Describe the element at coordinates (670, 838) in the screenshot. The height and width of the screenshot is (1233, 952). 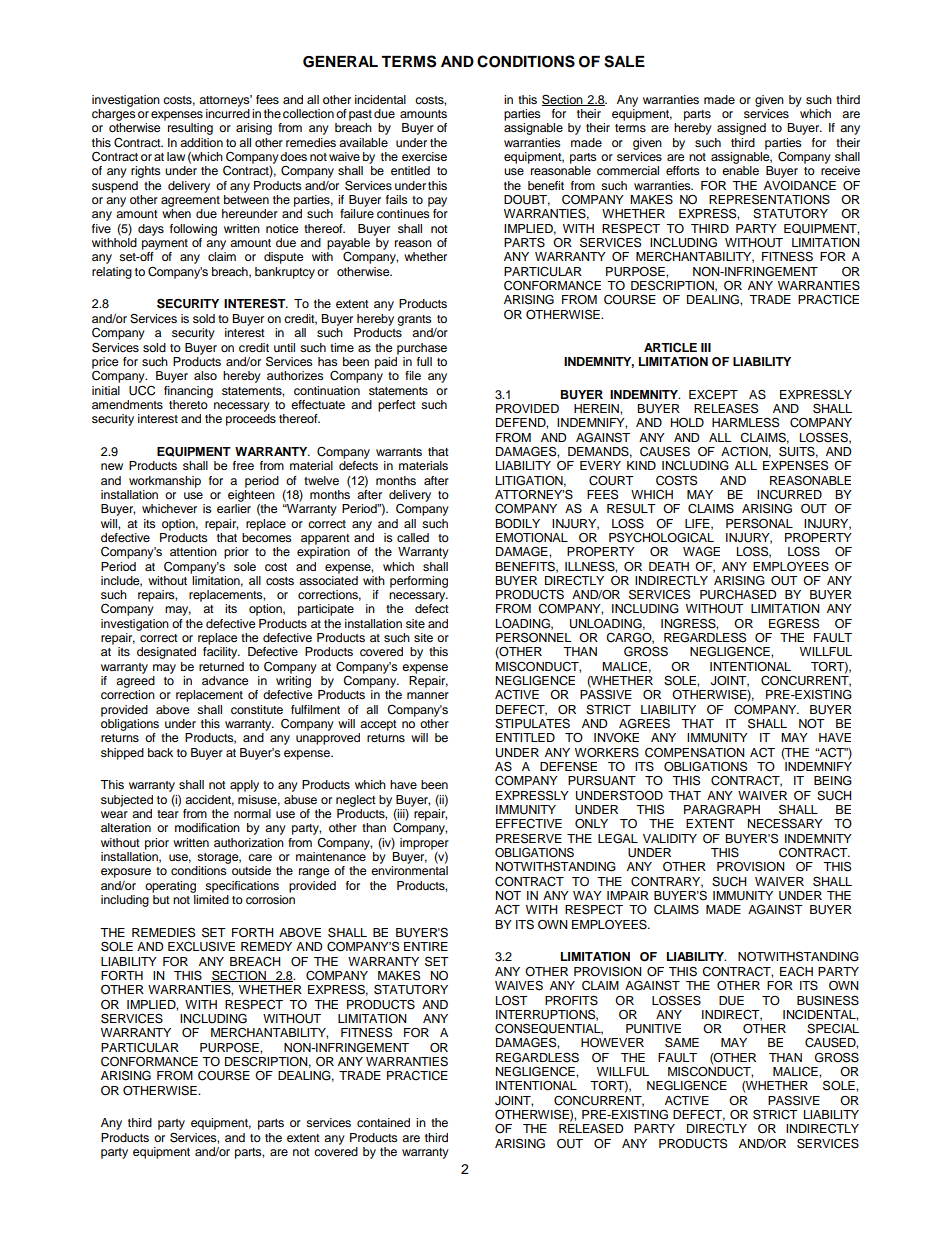
I see `VALIDITY` at that location.
